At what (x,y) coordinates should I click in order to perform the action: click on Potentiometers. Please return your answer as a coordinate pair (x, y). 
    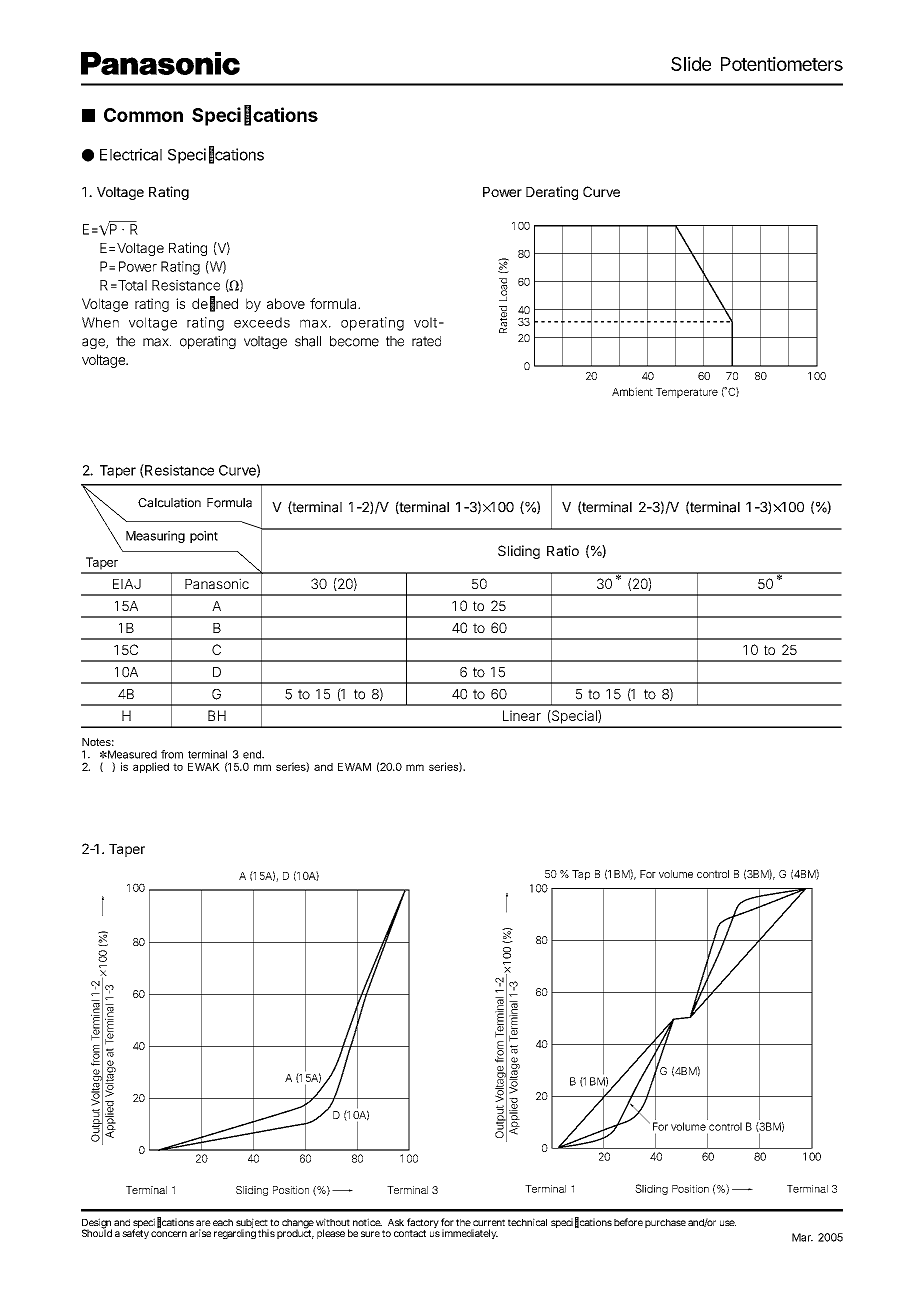
    Looking at the image, I should click on (782, 63).
